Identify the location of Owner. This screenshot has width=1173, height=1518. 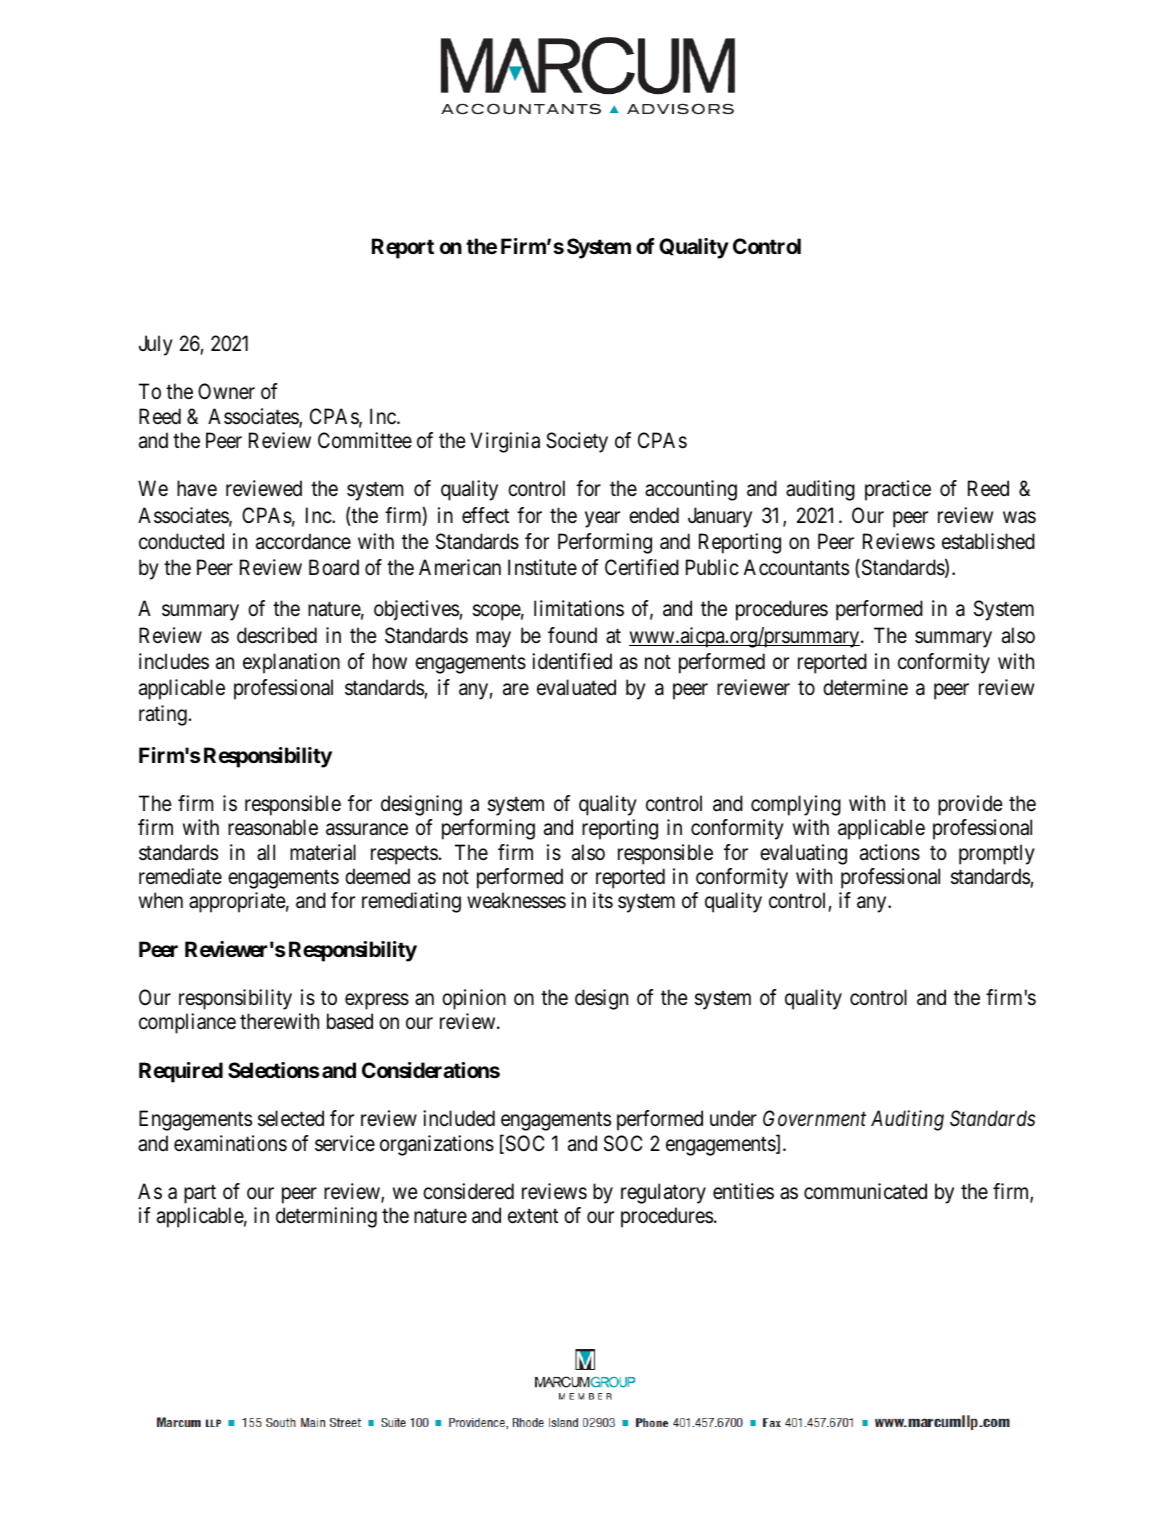
(226, 391).
